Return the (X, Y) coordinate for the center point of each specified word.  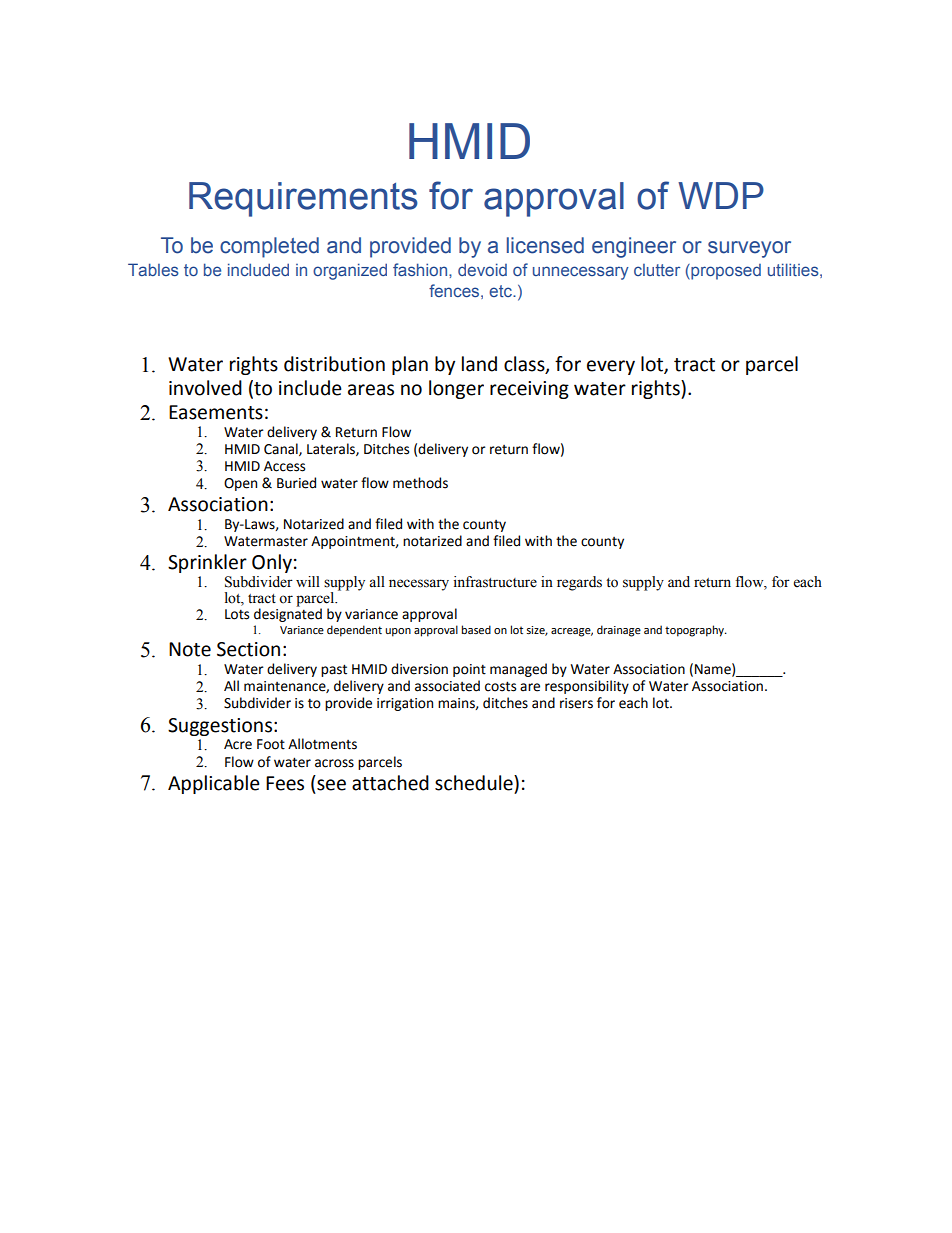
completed (269, 247)
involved (205, 388)
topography (696, 631)
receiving (529, 390)
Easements (216, 412)
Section (248, 649)
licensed (545, 245)
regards (579, 583)
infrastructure (495, 582)
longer (456, 389)
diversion (419, 669)
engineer (634, 247)
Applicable (214, 784)
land (479, 364)
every (611, 367)
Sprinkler (207, 563)
